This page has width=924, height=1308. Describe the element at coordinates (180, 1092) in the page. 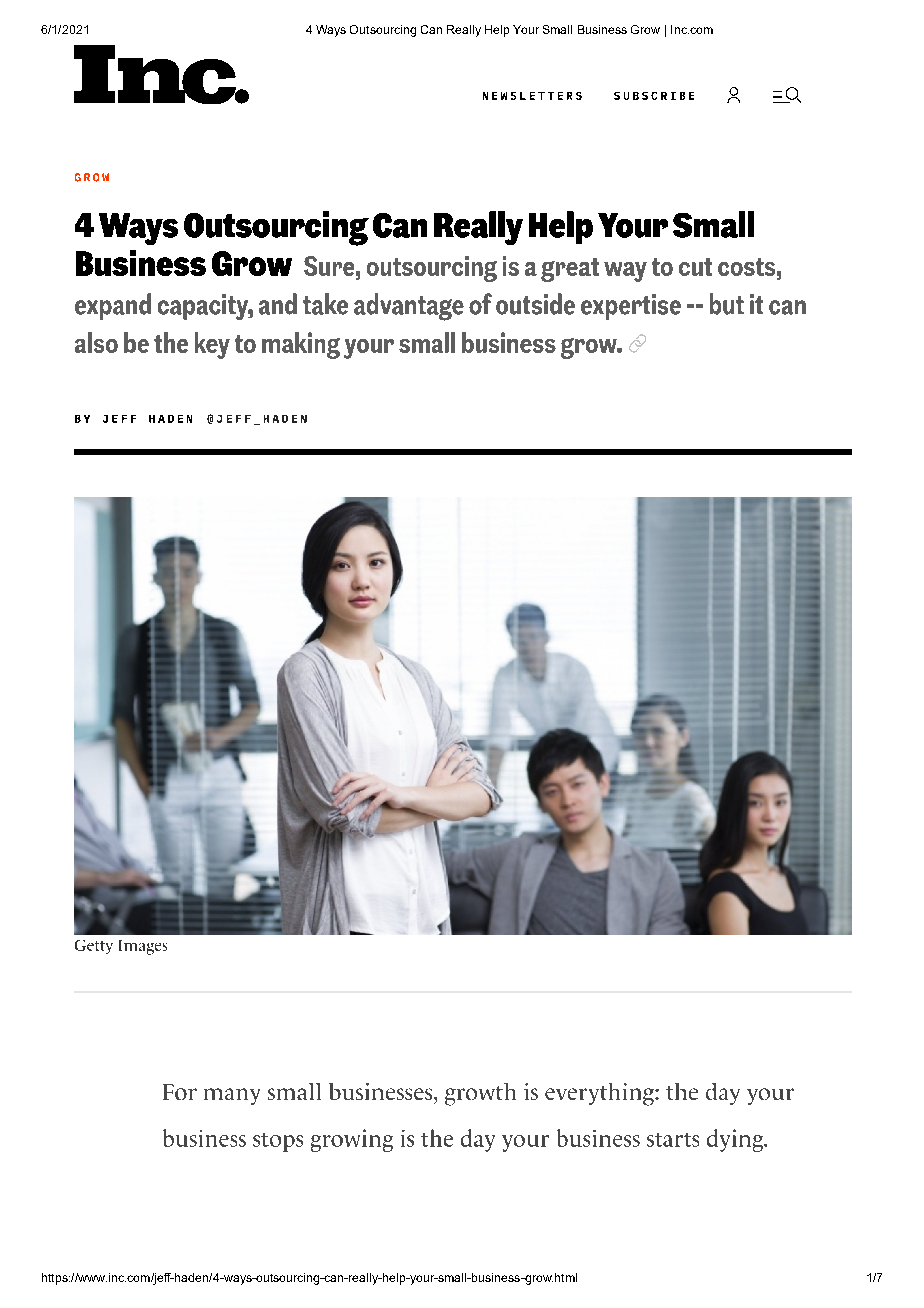

I see `For` at that location.
